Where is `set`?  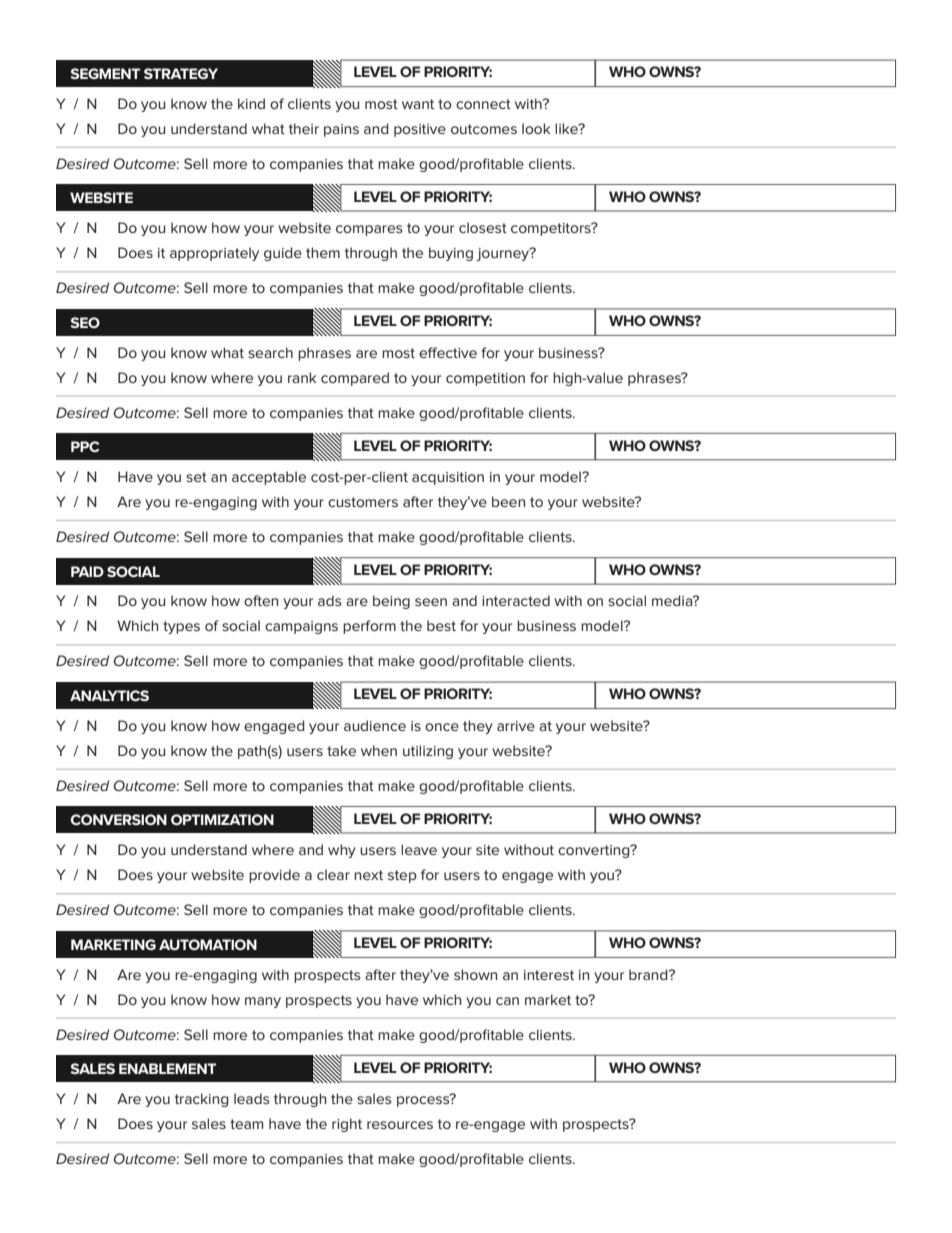
set is located at coordinates (196, 477).
